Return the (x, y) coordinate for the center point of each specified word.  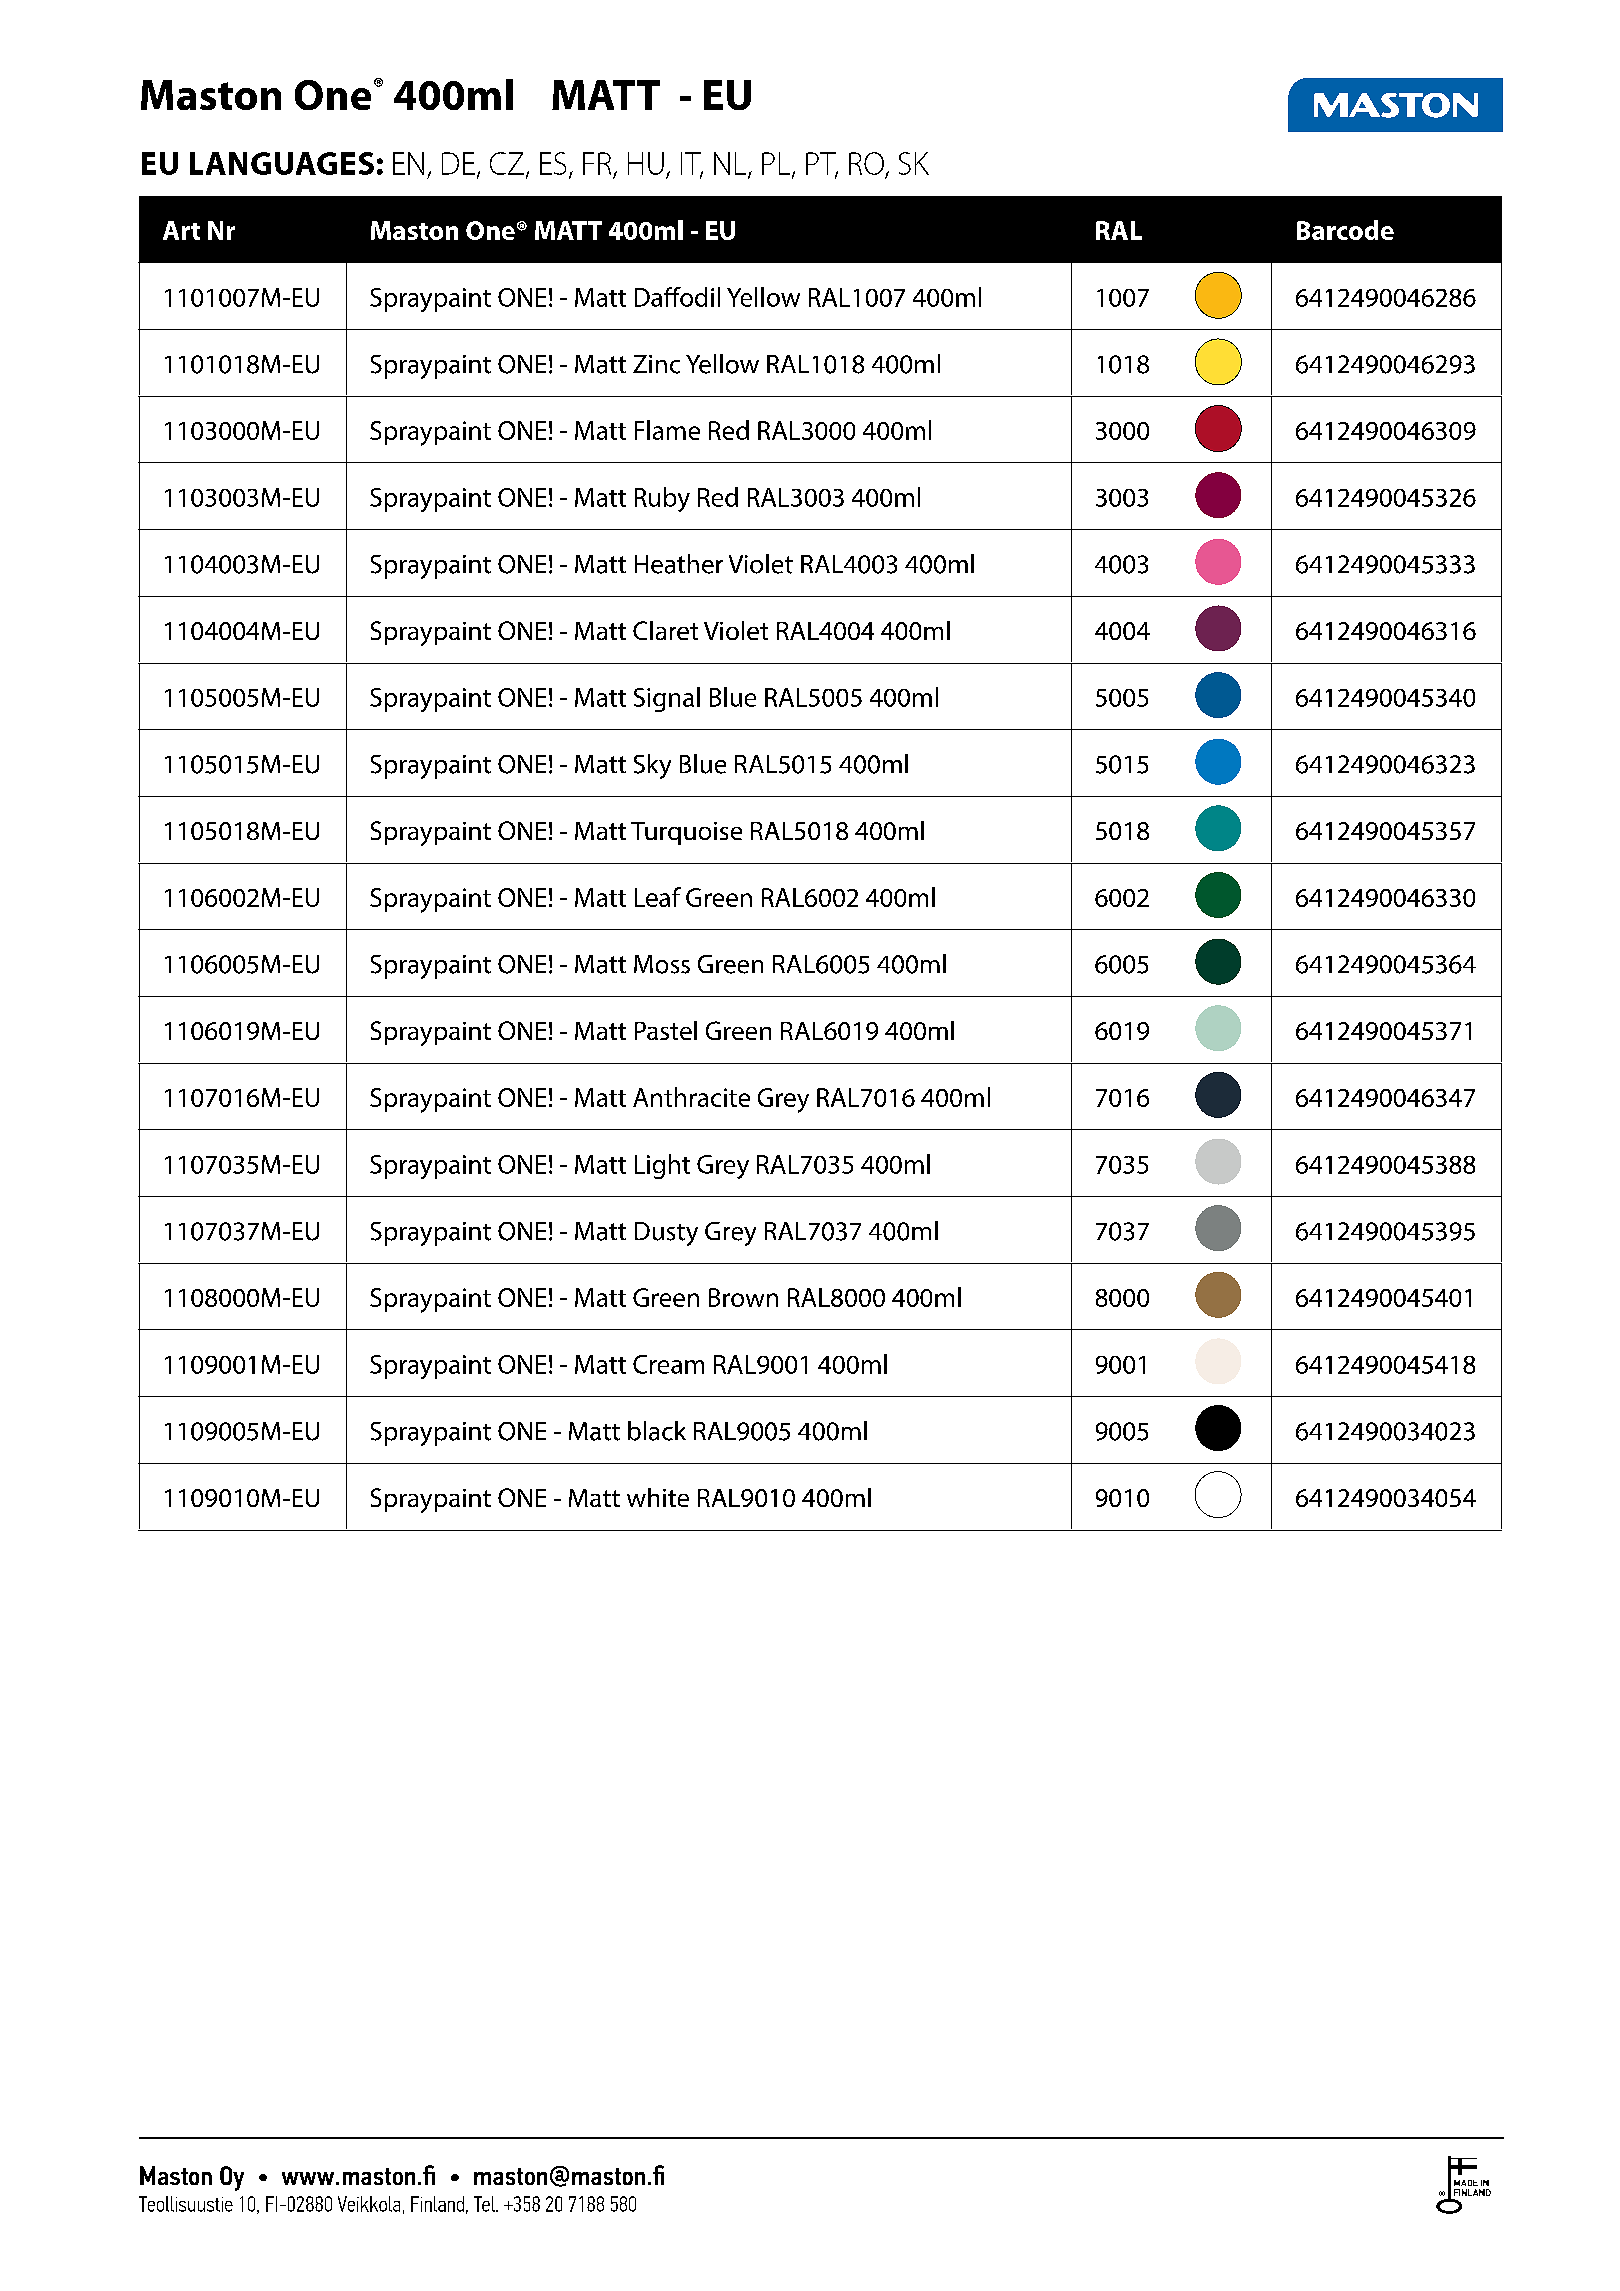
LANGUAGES (282, 163)
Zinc (656, 364)
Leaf (658, 897)
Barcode (1345, 230)
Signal (667, 699)
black (657, 1431)
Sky (652, 766)
